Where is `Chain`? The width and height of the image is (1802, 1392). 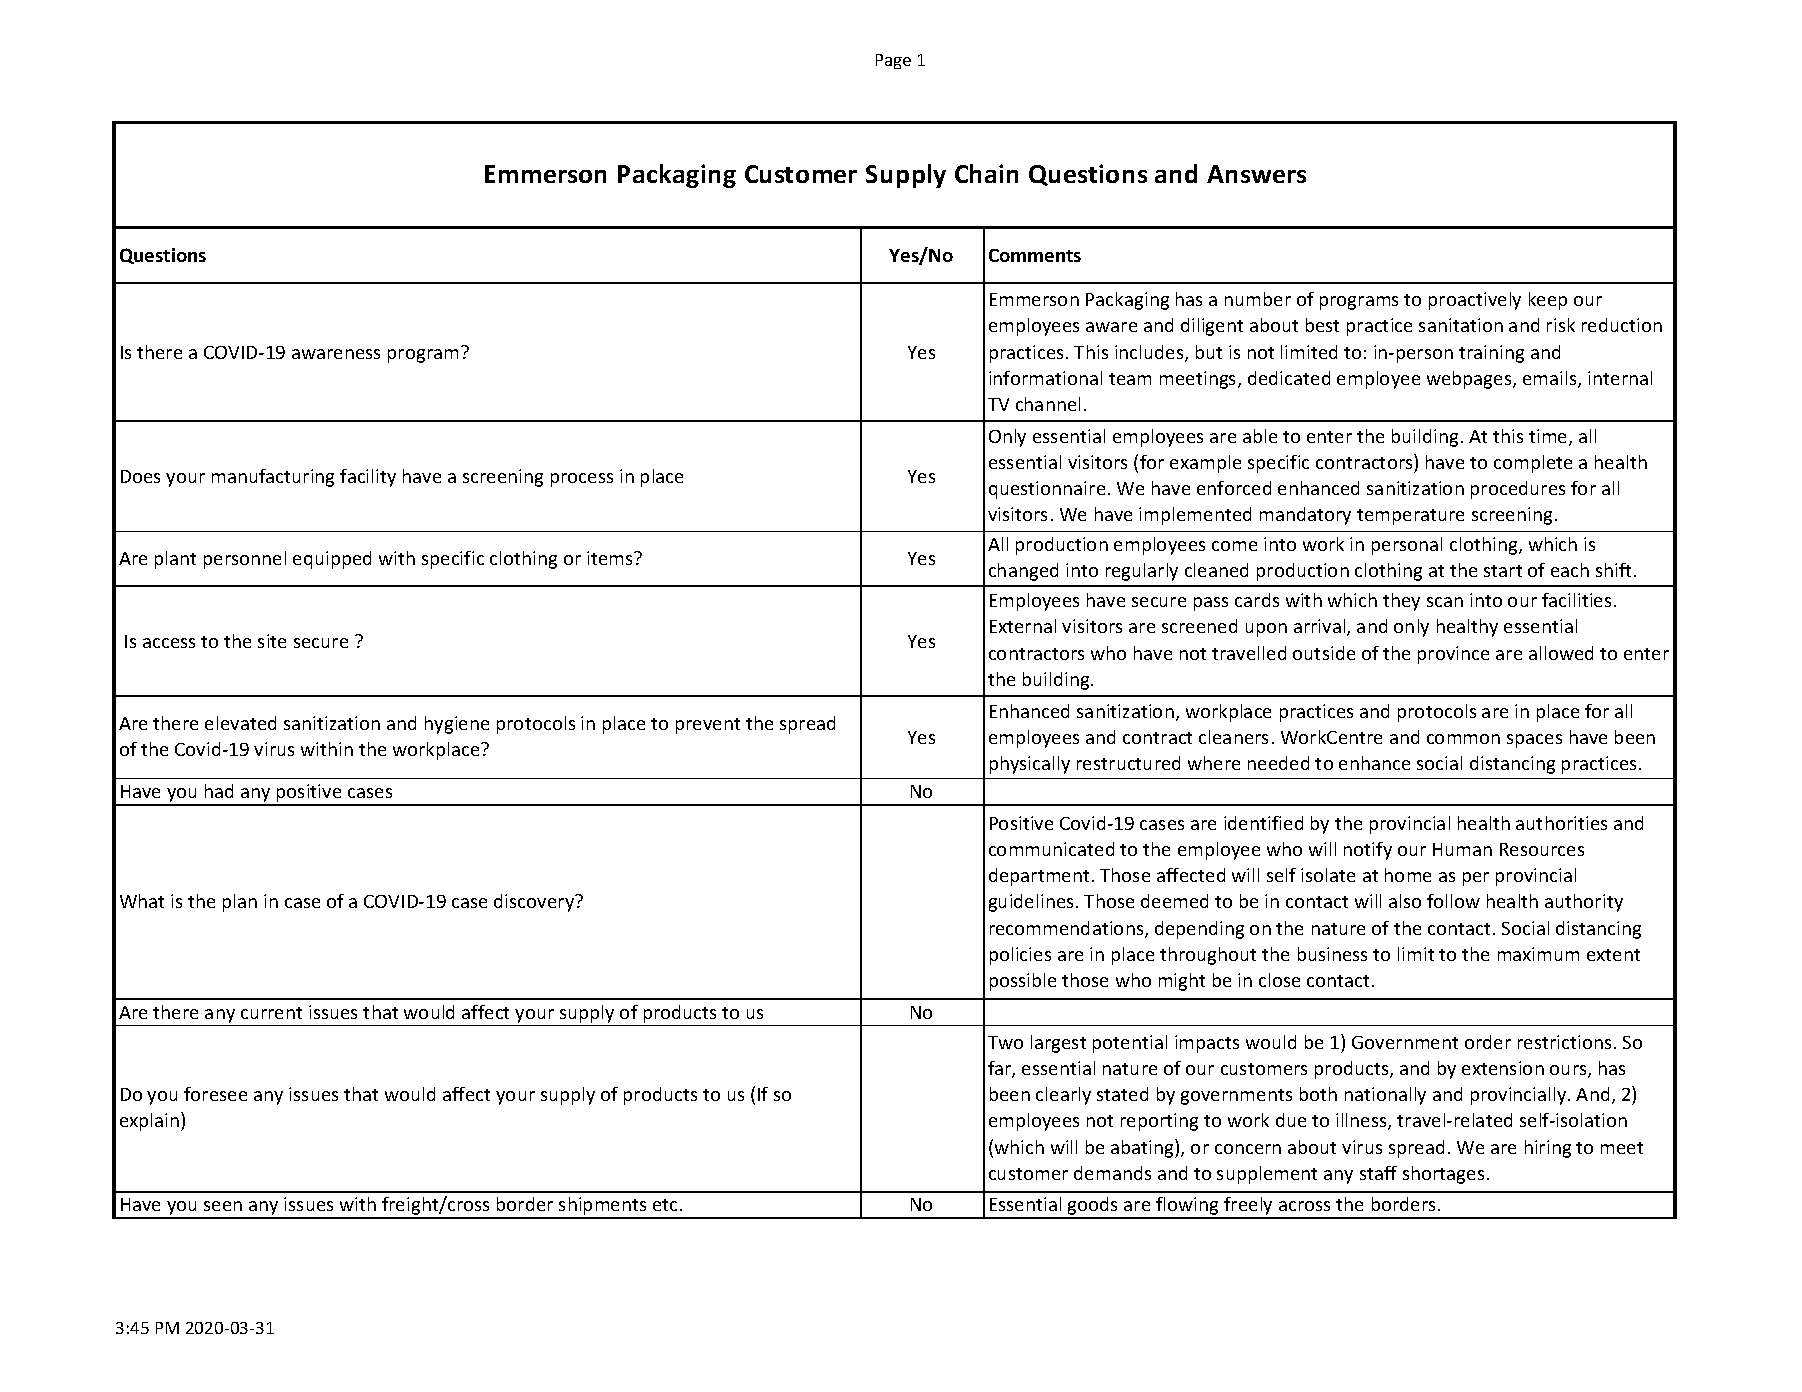 Chain is located at coordinates (986, 173).
